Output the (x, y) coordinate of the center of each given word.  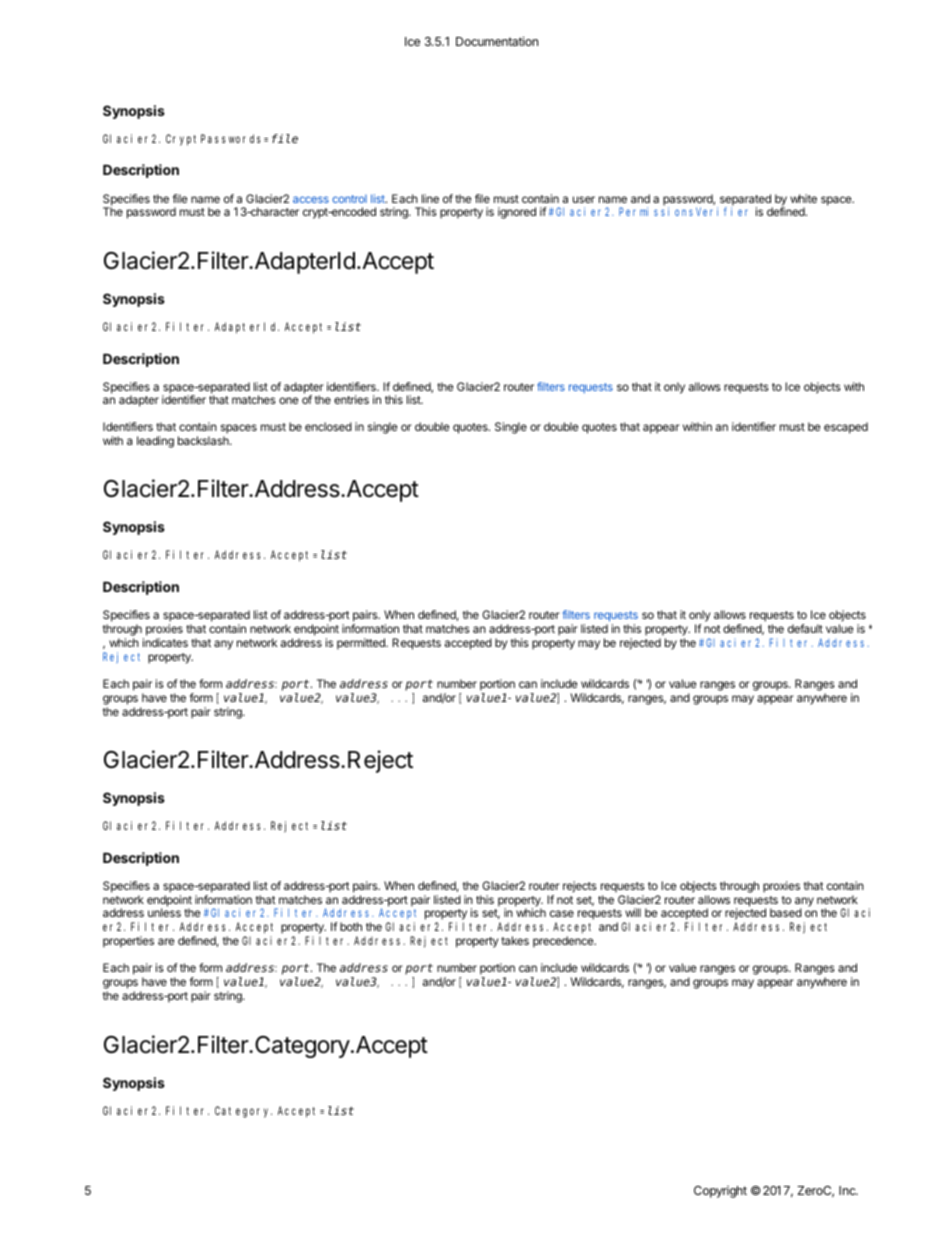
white (803, 198)
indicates (165, 642)
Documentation (497, 41)
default (805, 628)
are (166, 941)
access (311, 199)
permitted (362, 644)
